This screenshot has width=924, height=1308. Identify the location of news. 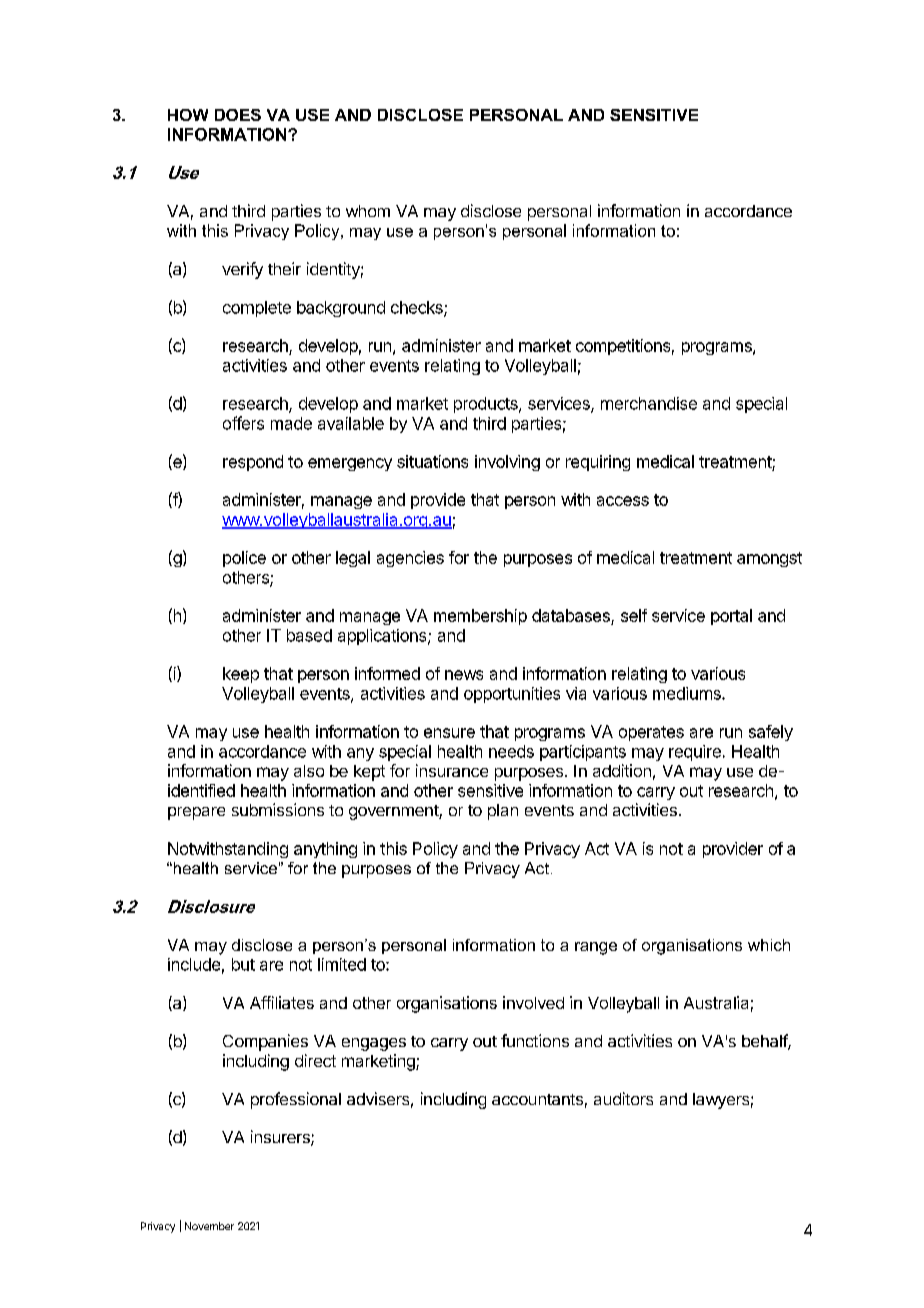
(464, 675).
